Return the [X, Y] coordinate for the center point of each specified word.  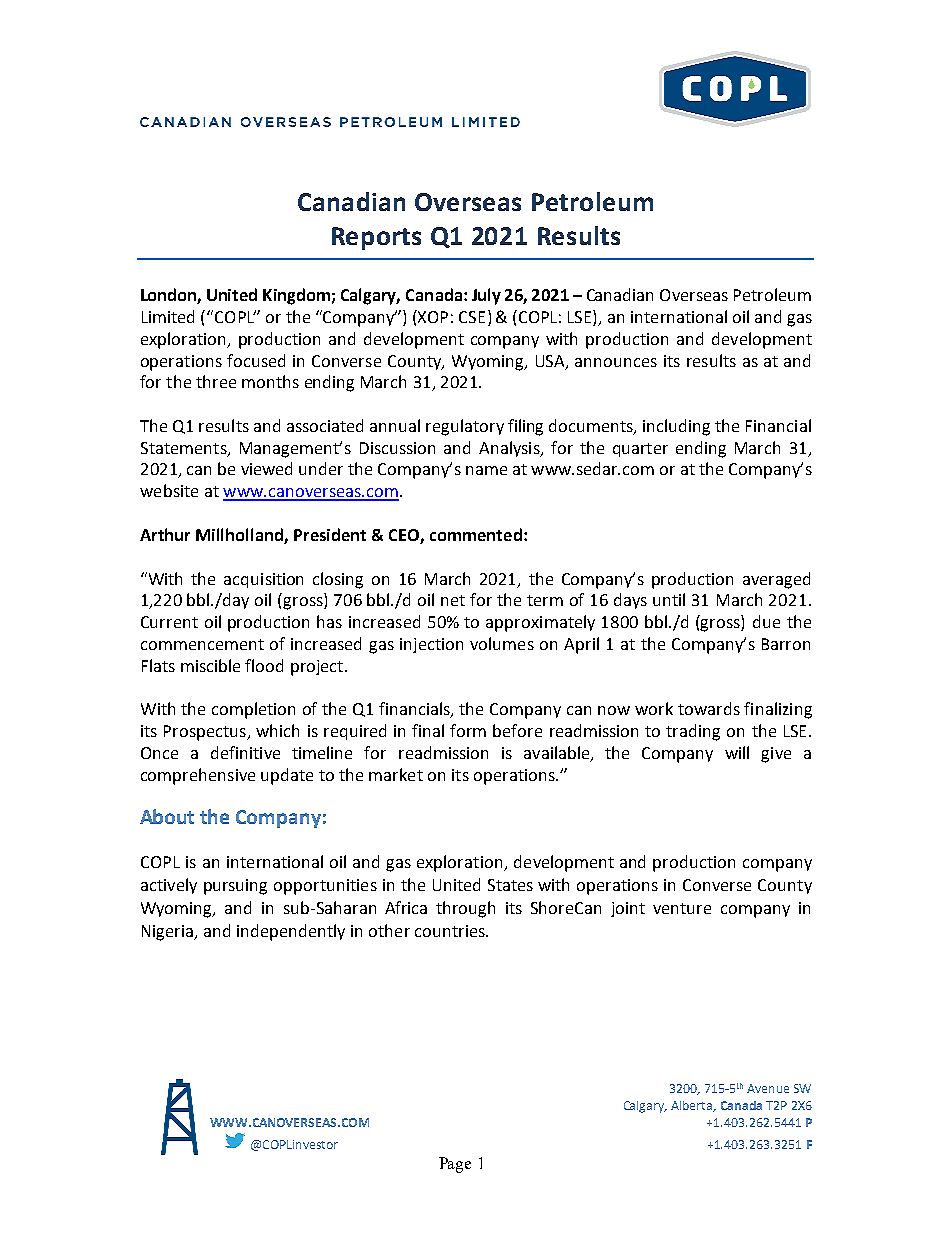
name [486, 470]
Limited [168, 316]
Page [455, 1165]
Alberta [693, 1106]
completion [253, 710]
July [486, 296]
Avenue [768, 1088]
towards [709, 708]
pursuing [235, 887]
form [468, 730]
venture [682, 908]
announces [616, 362]
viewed [266, 468]
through [465, 909]
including [676, 427]
